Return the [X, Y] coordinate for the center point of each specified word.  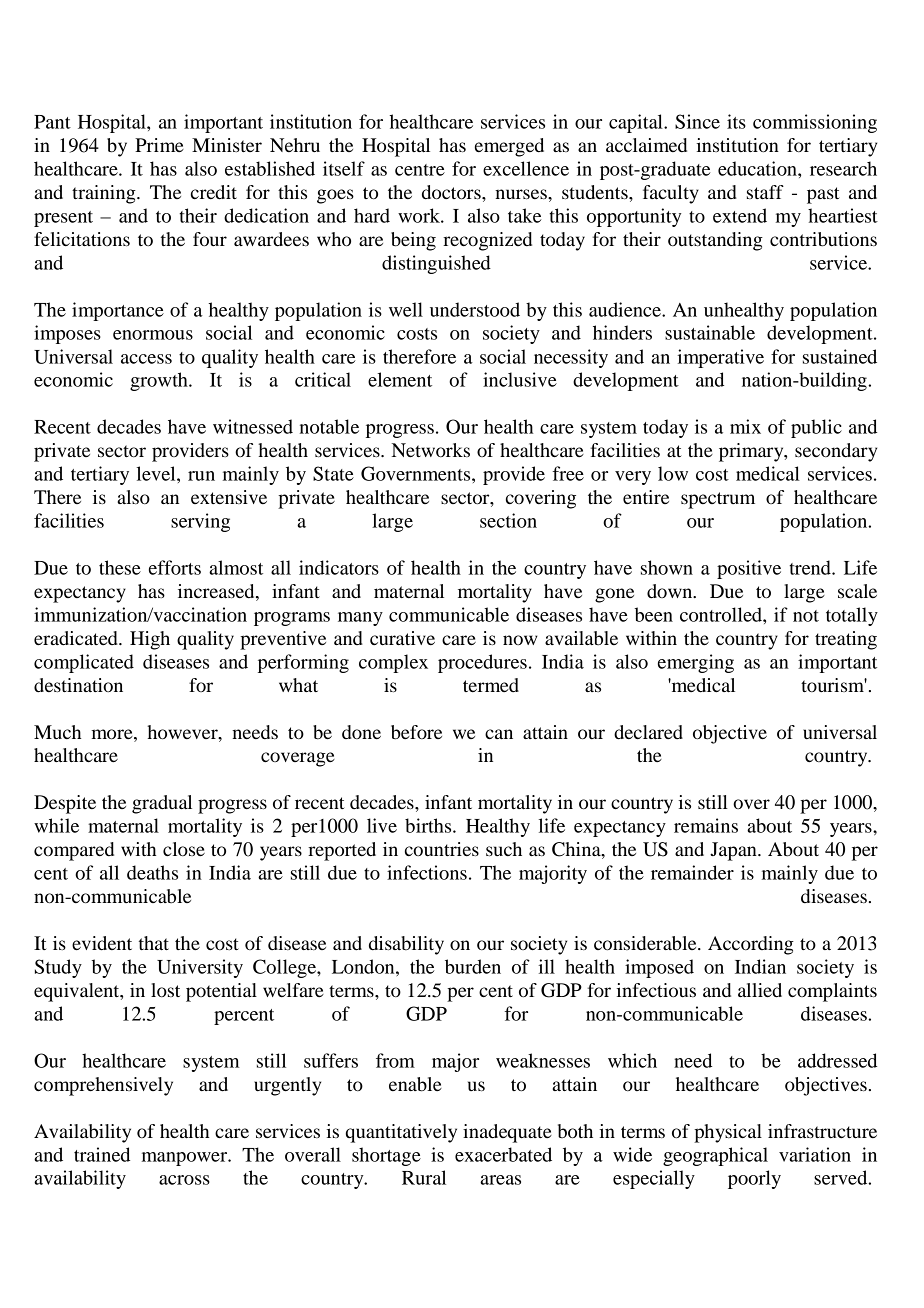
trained [102, 1154]
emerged [509, 147]
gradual [162, 804]
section [508, 520]
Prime [159, 145]
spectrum [718, 500]
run [201, 476]
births [429, 825]
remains [706, 825]
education [758, 168]
